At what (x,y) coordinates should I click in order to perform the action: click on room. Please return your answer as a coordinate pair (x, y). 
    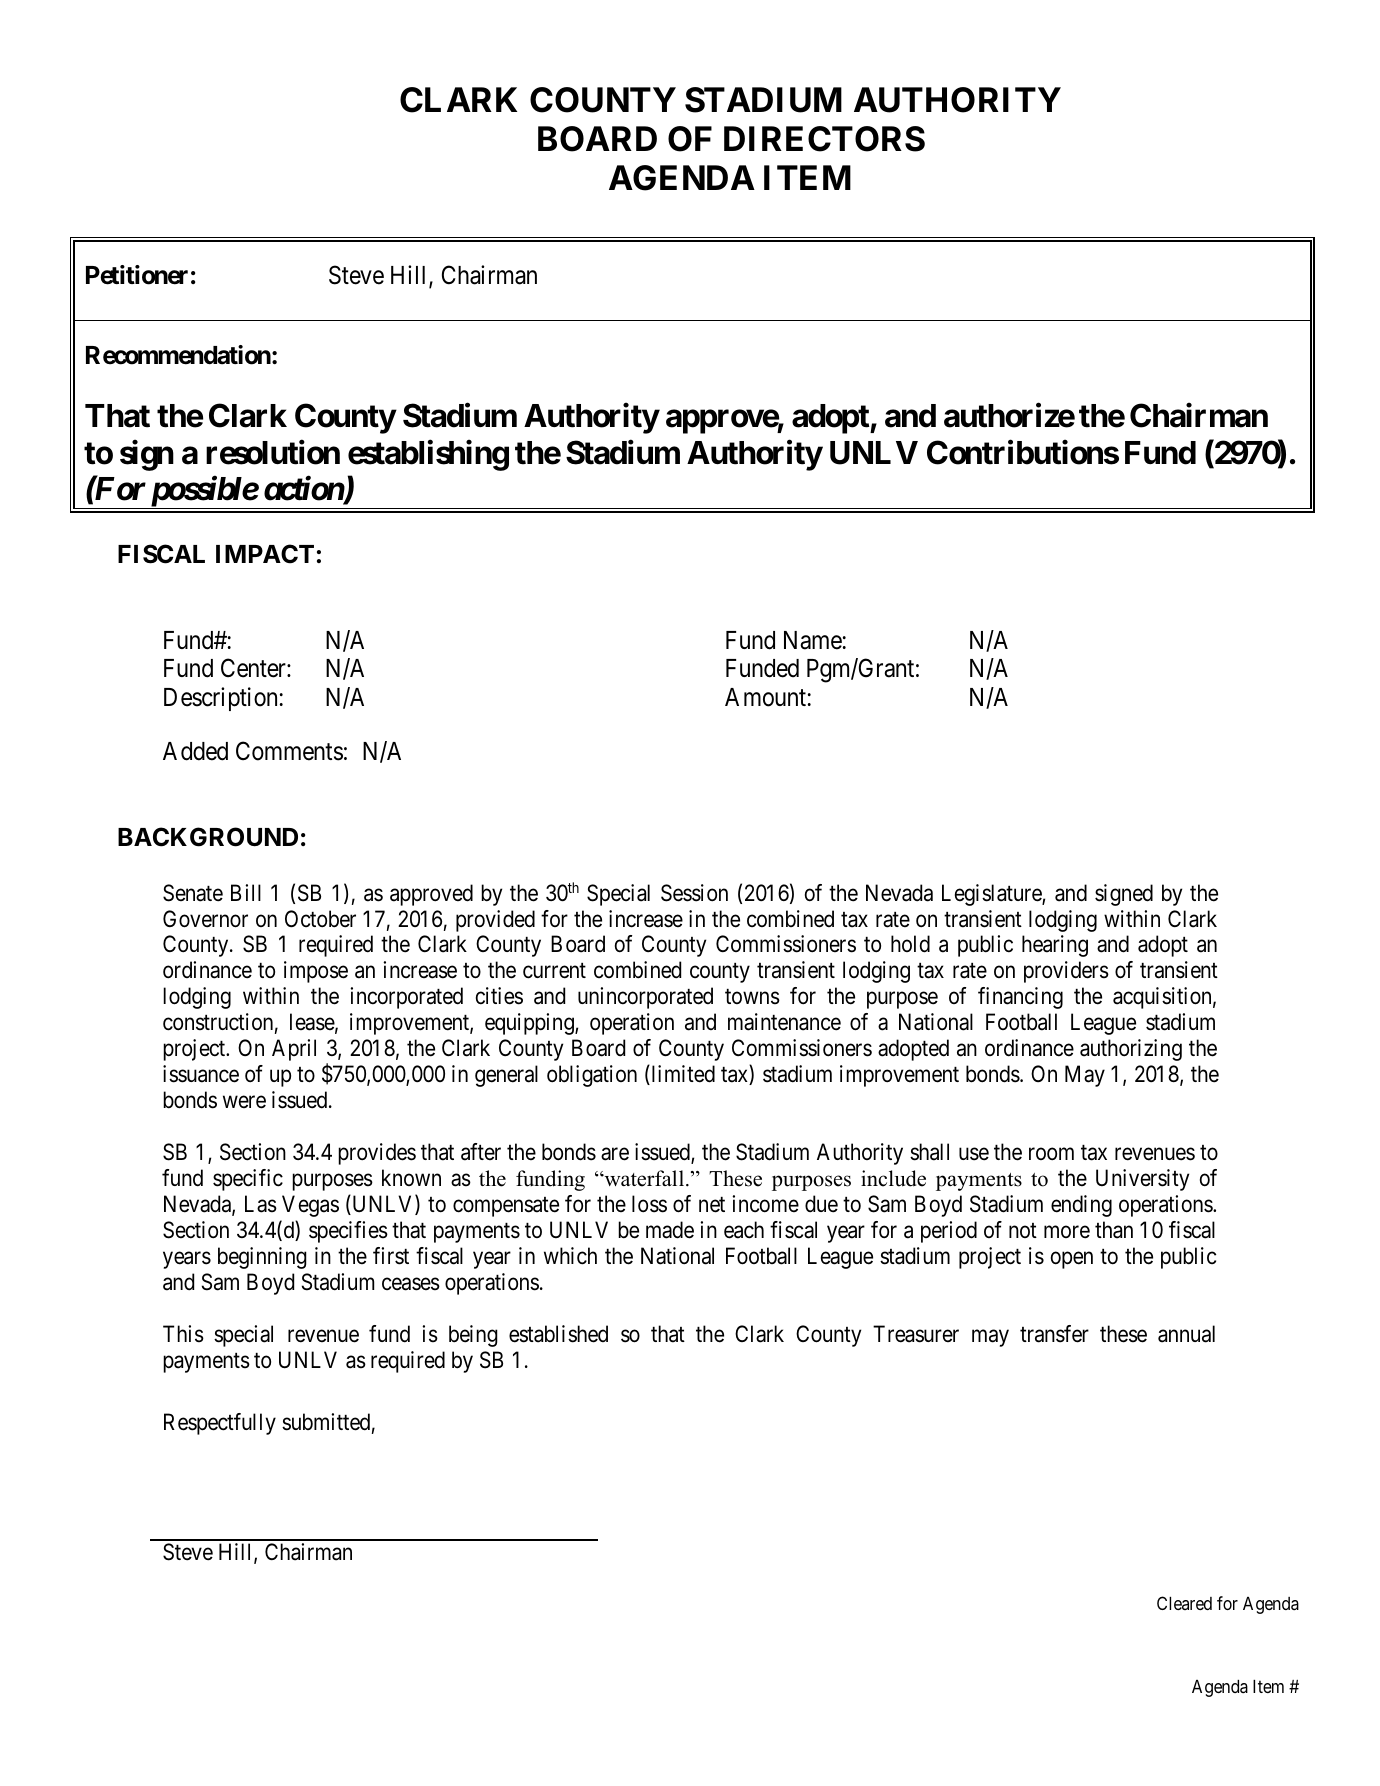
    Looking at the image, I should click on (1051, 1154).
